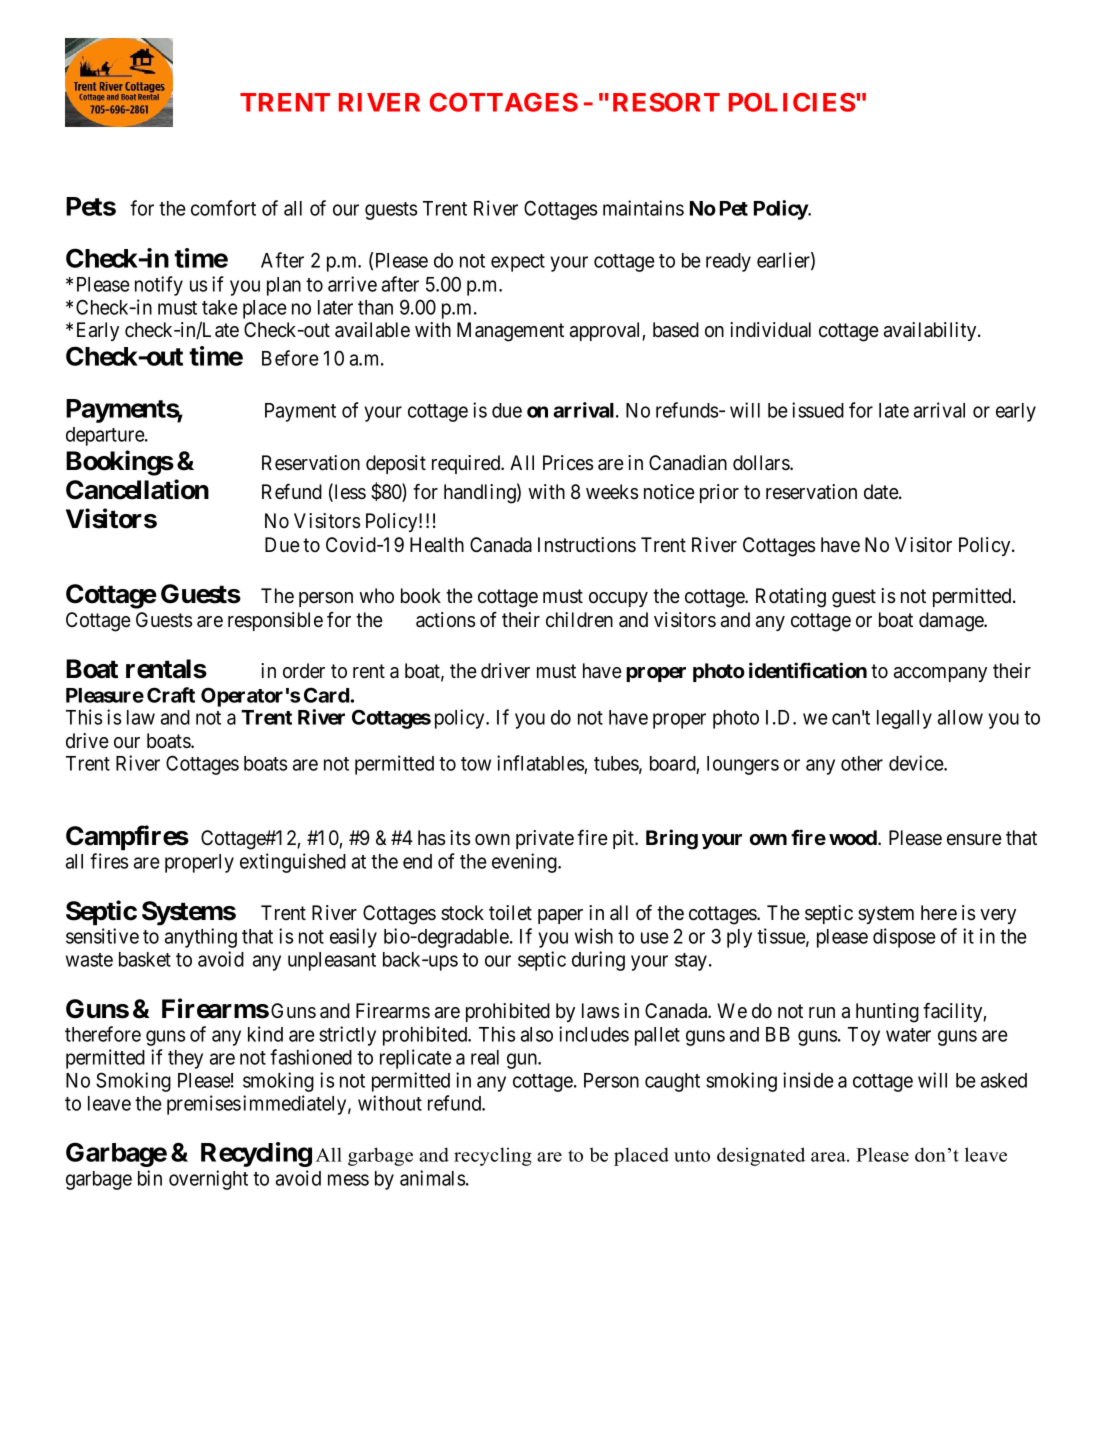 The height and width of the document is (1435, 1109). I want to click on animals, so click(432, 1178).
